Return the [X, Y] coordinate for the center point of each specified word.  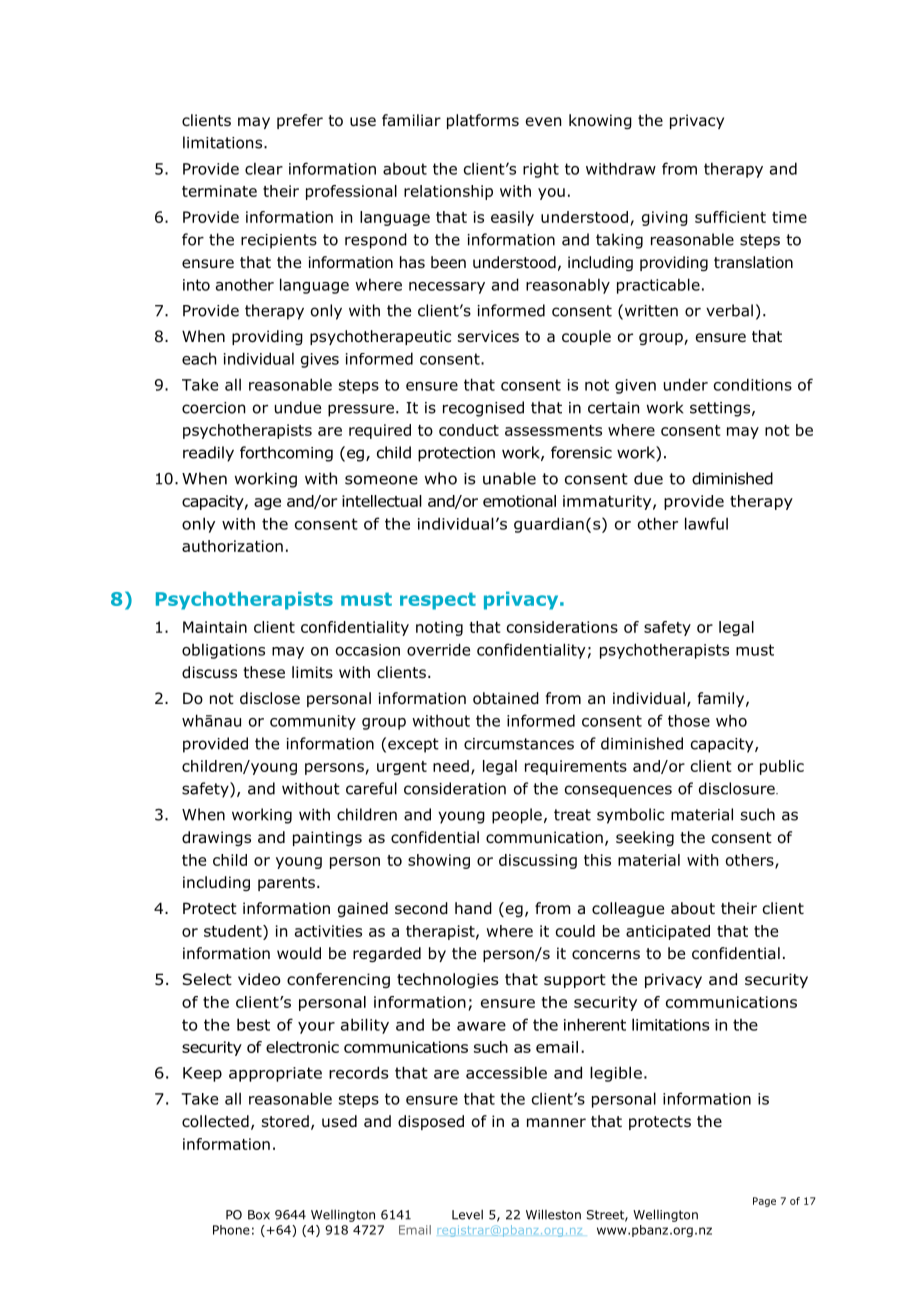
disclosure [738, 788]
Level [467, 1215]
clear [264, 168]
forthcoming [286, 454]
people [517, 816]
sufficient [730, 217]
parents [286, 884]
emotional [519, 501]
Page [764, 1202]
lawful [706, 523]
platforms [483, 121]
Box [259, 1215]
